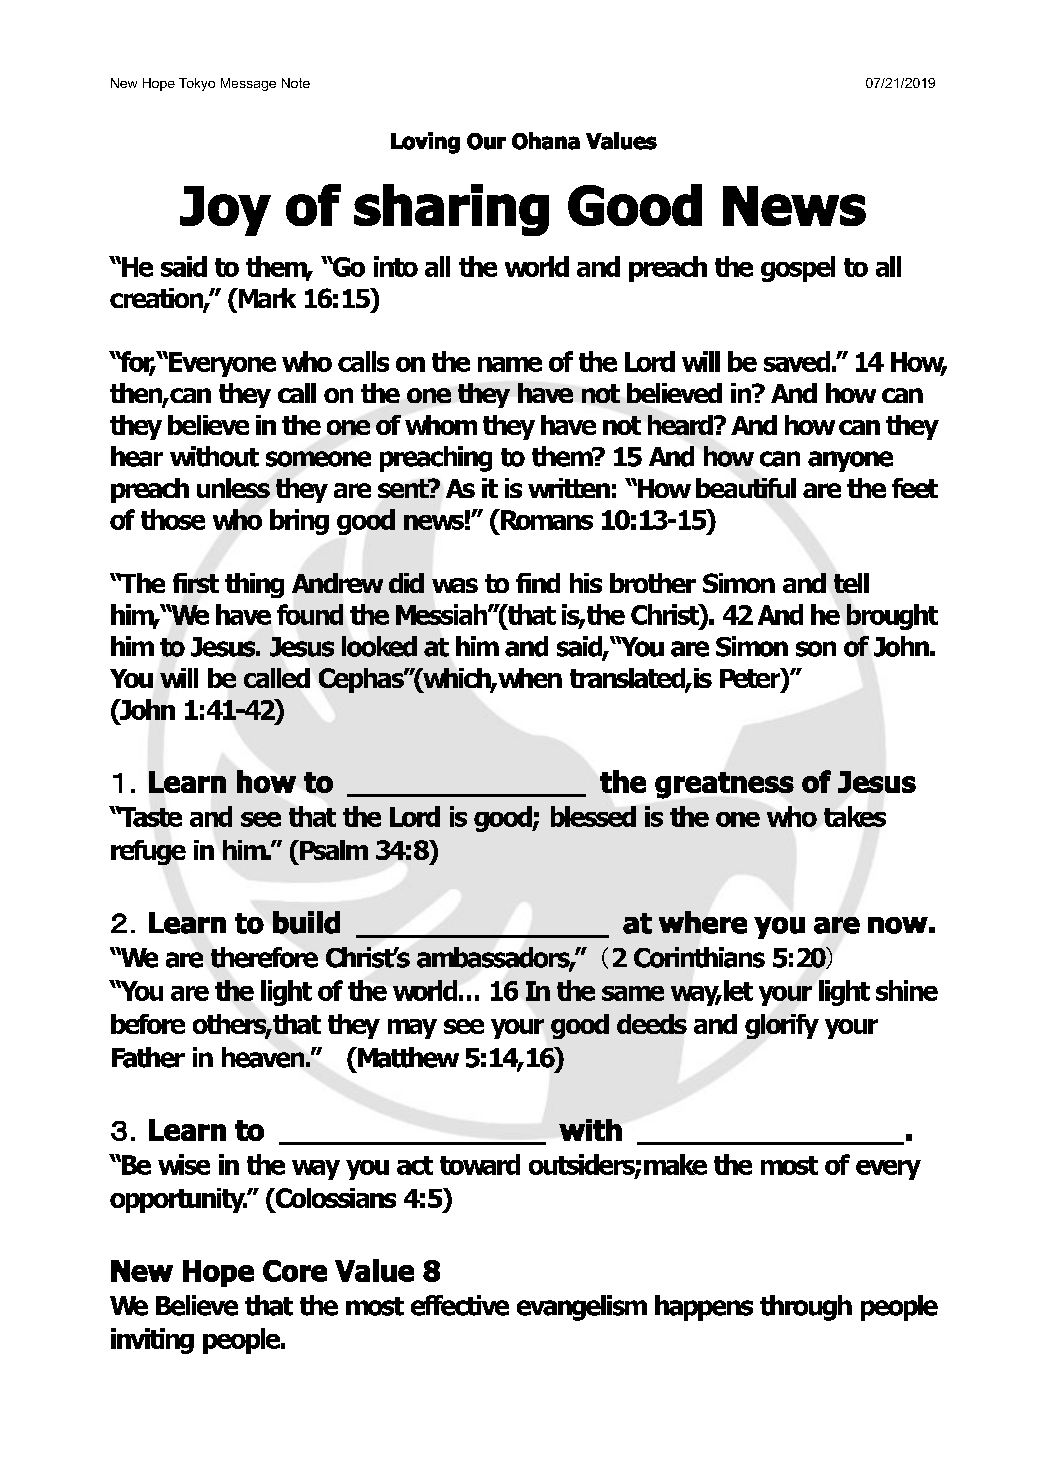 Image resolution: width=1046 pixels, height=1480 pixels. Describe the element at coordinates (593, 816) in the document. I see `blessed` at that location.
